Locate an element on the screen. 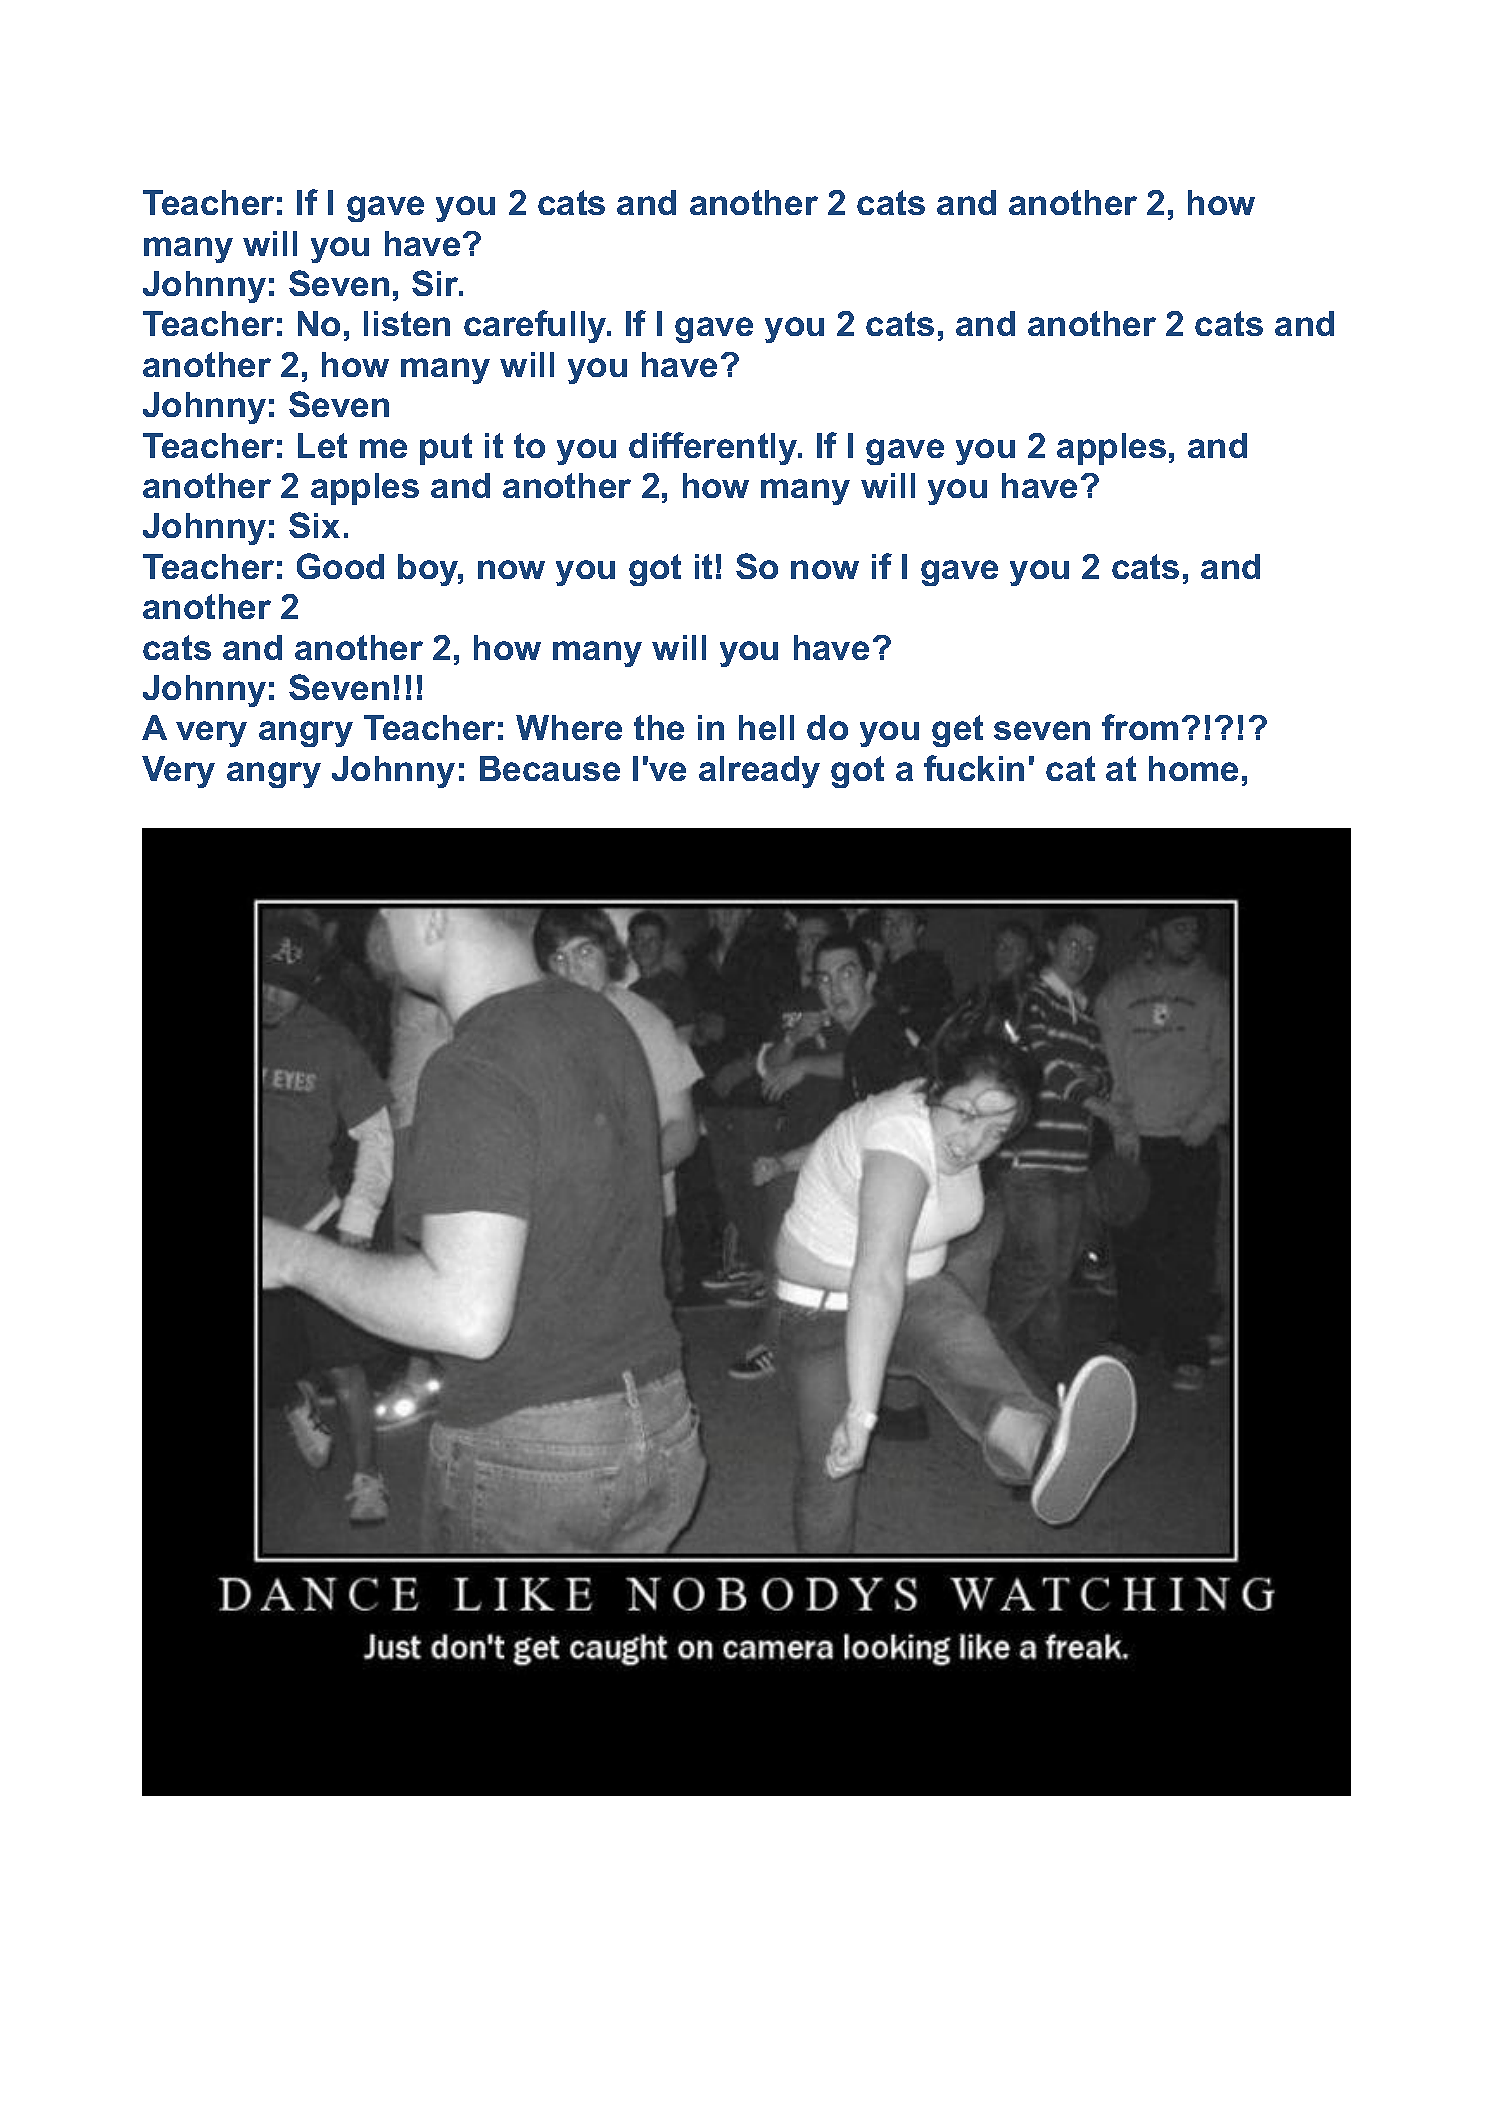 This screenshot has width=1493, height=2112. from is located at coordinates (1140, 727).
